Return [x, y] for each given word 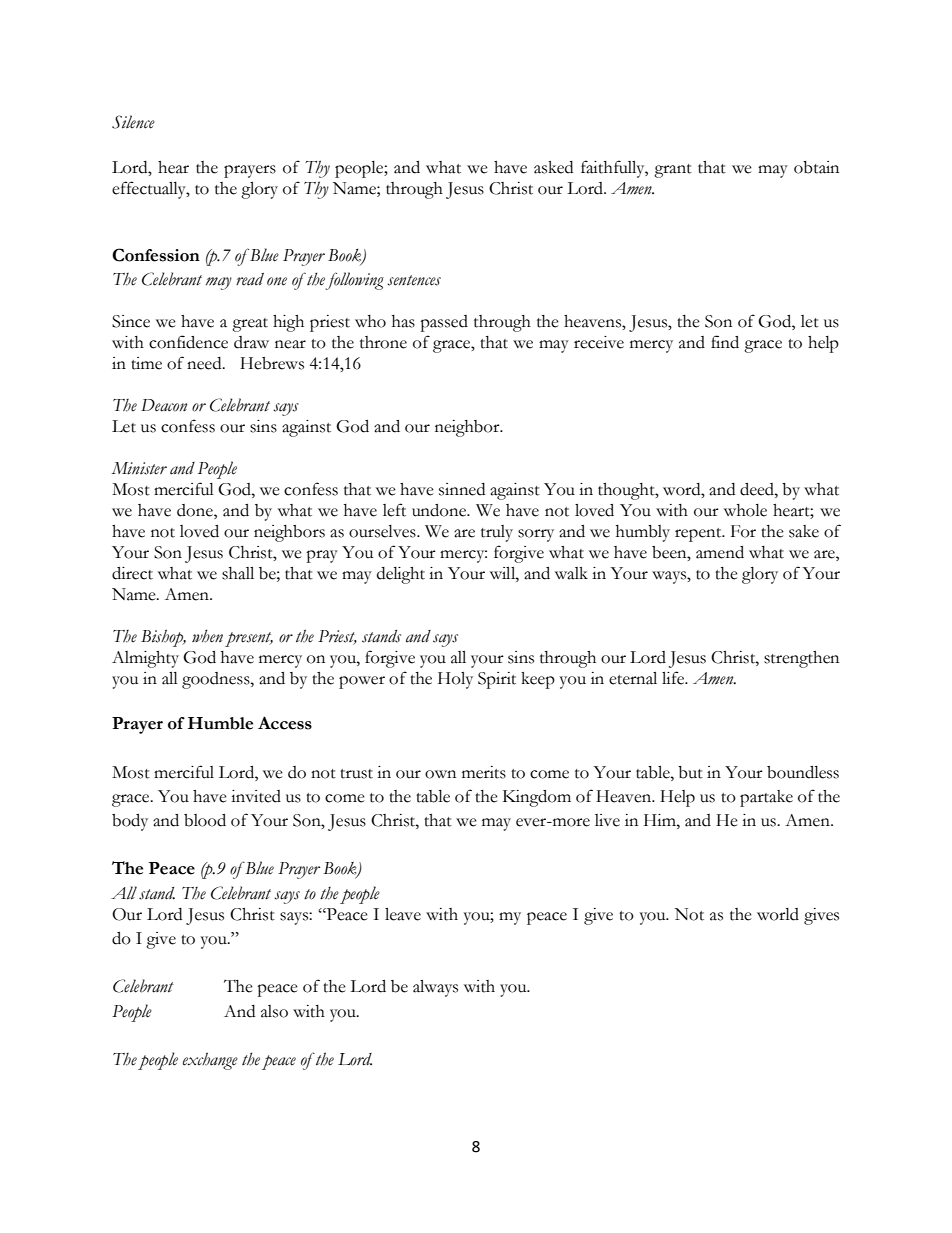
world [778, 914]
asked [553, 167]
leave [403, 914]
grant [673, 171]
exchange [210, 1061]
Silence [133, 122]
